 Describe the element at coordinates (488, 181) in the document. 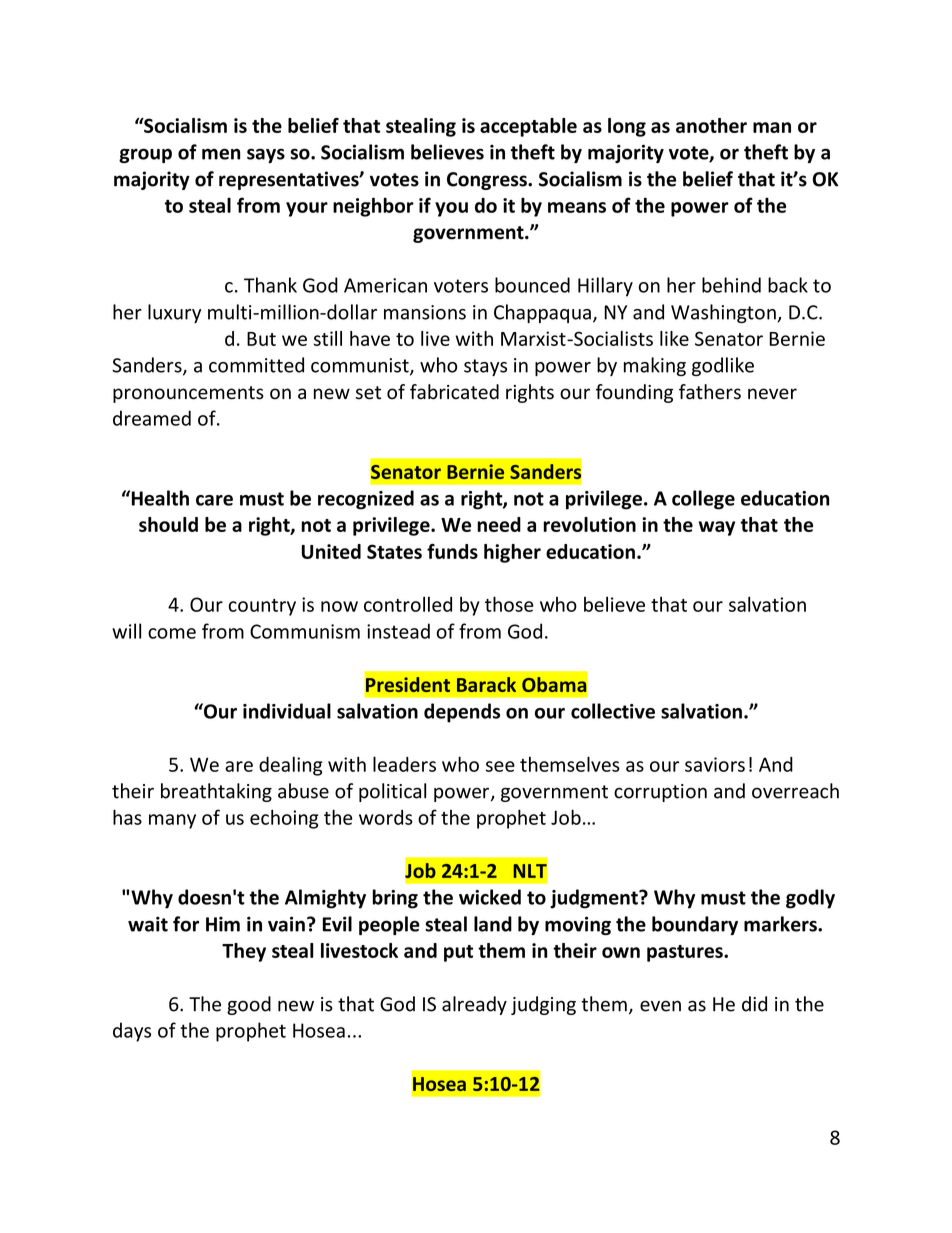

I see `Congress` at that location.
